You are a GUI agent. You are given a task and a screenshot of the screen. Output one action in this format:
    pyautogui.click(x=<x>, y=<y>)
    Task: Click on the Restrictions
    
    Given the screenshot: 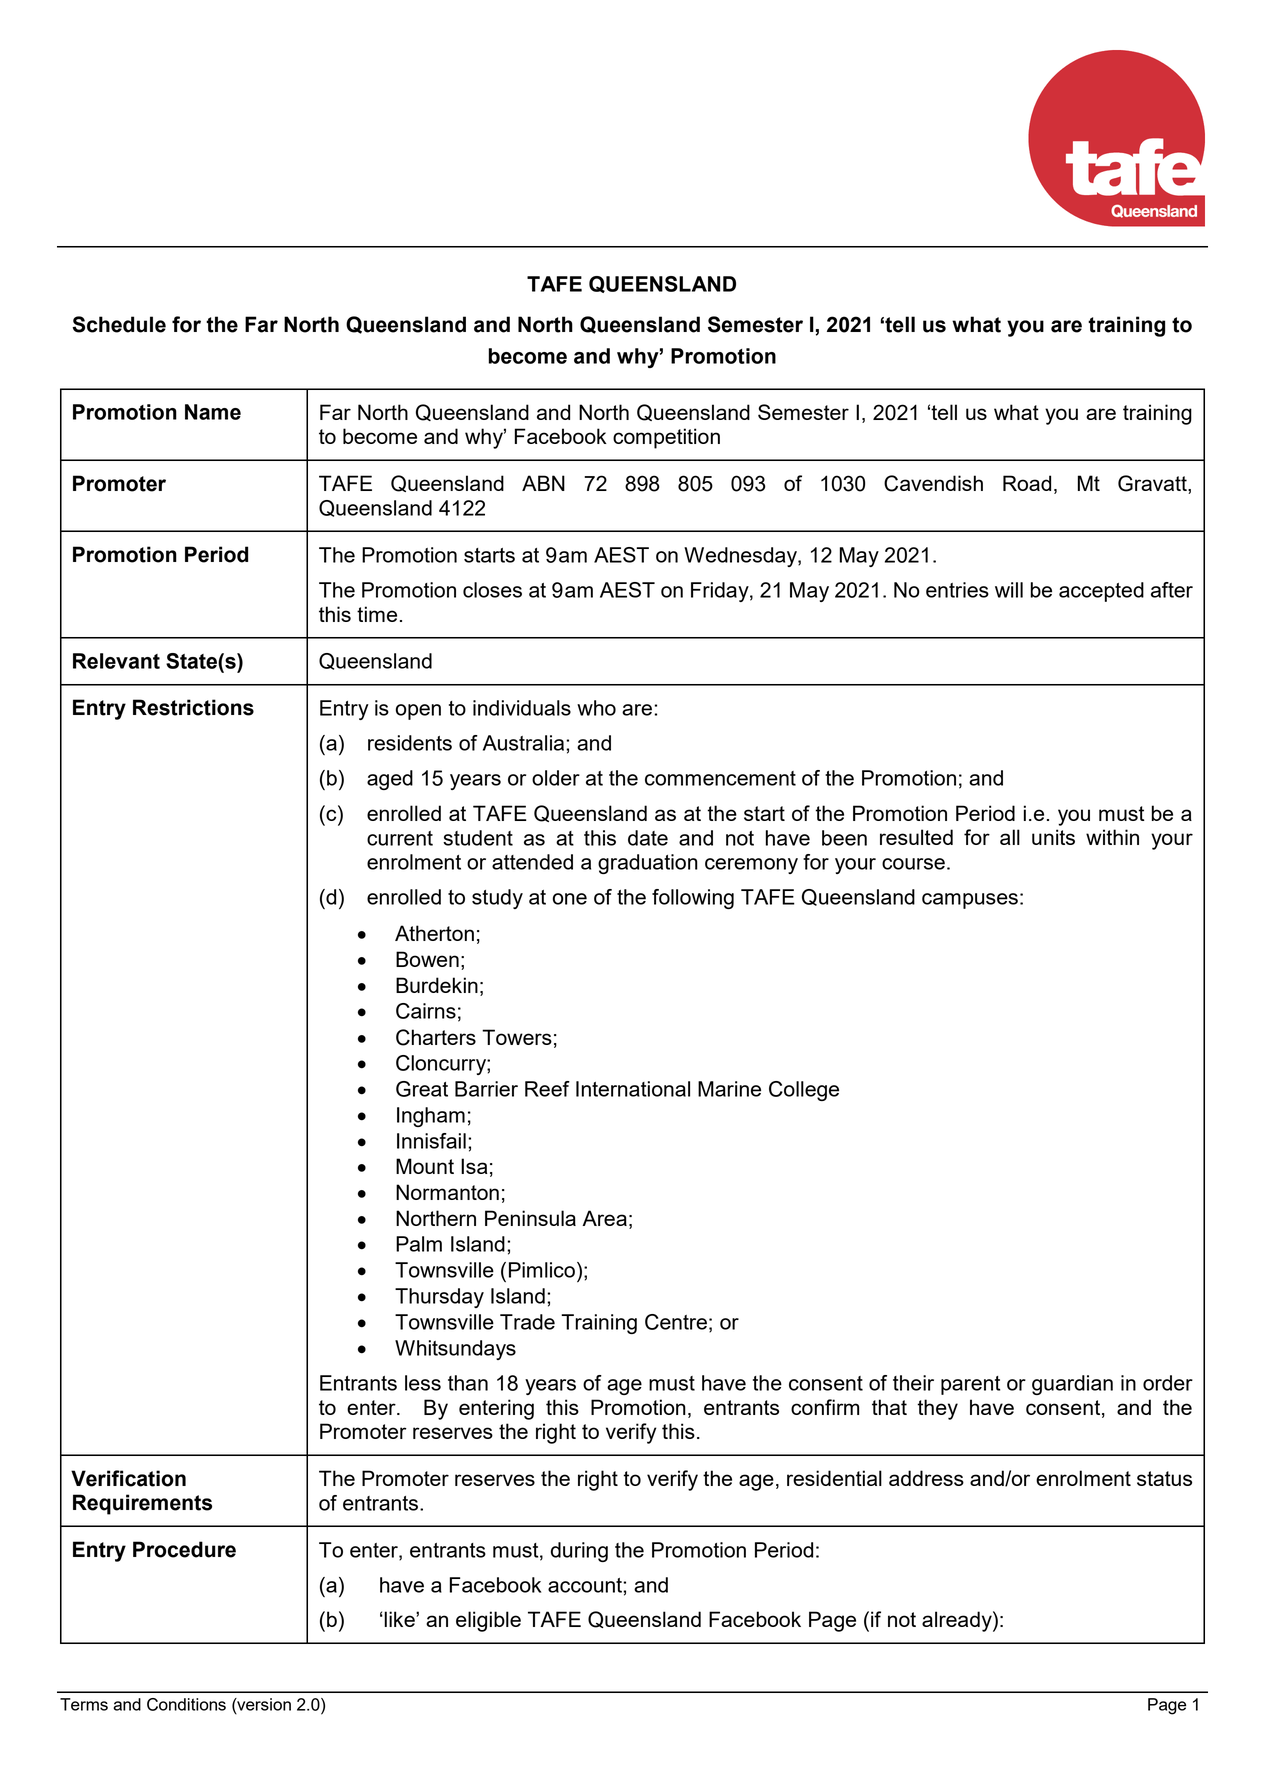 What is the action you would take?
    pyautogui.click(x=193, y=707)
